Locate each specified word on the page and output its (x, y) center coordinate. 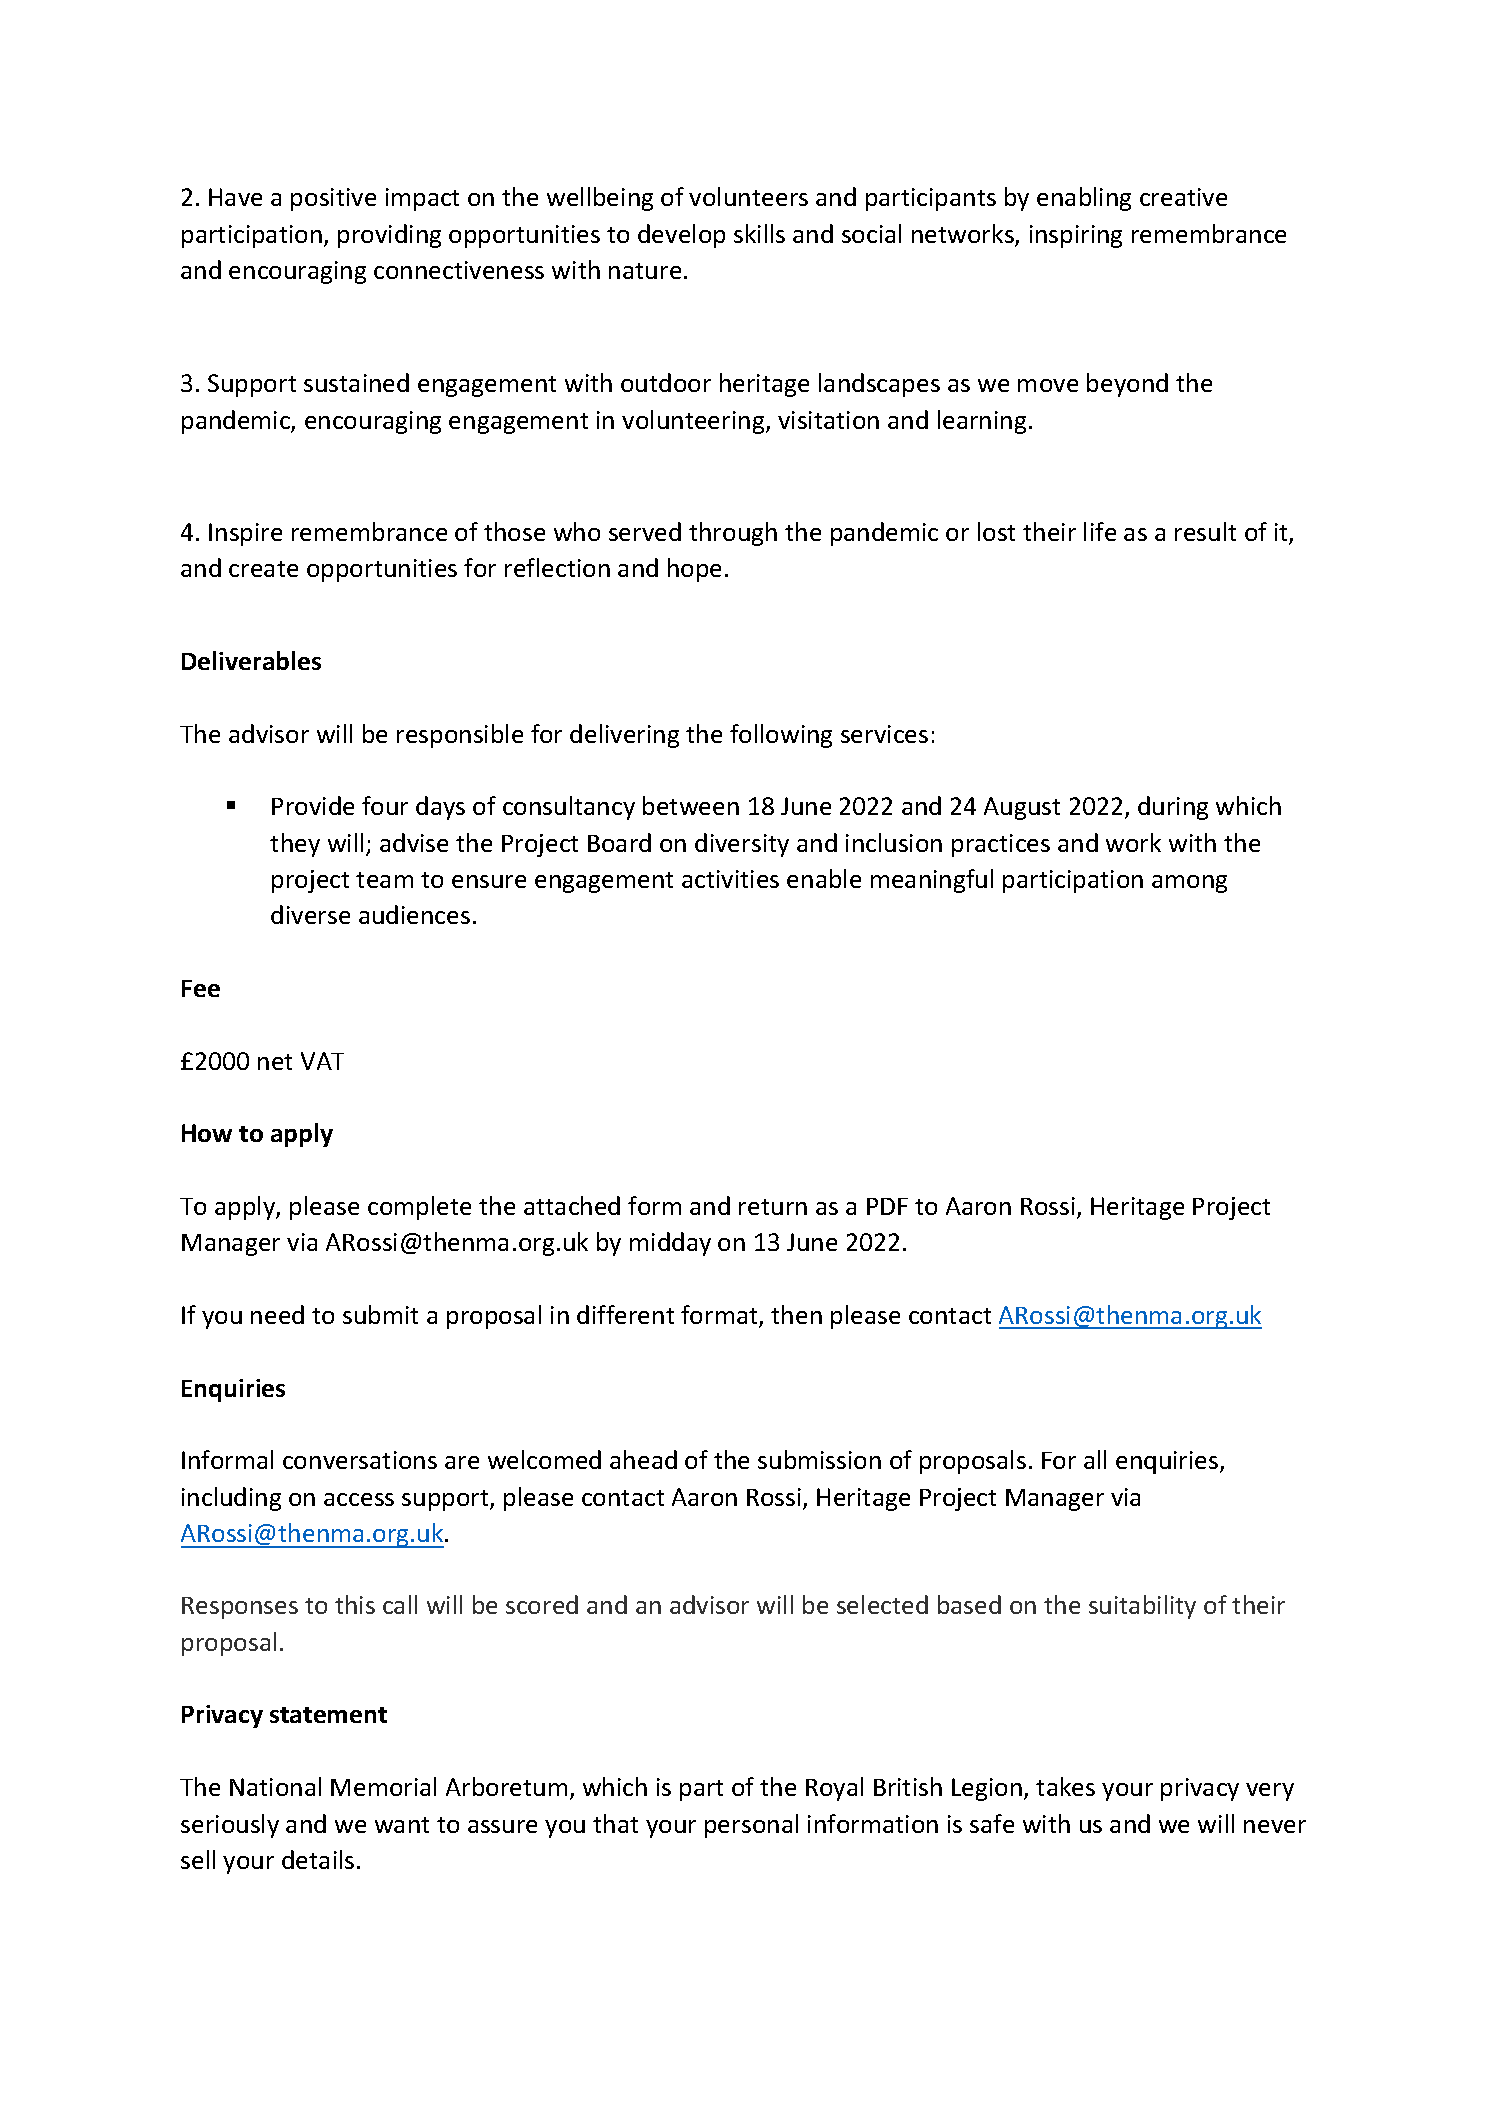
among (1189, 884)
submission (819, 1459)
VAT (322, 1061)
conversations (360, 1460)
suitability (1142, 1607)
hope (694, 570)
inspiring (1076, 236)
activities (730, 879)
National (275, 1786)
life (1100, 531)
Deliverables (251, 660)
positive (333, 199)
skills (759, 233)
